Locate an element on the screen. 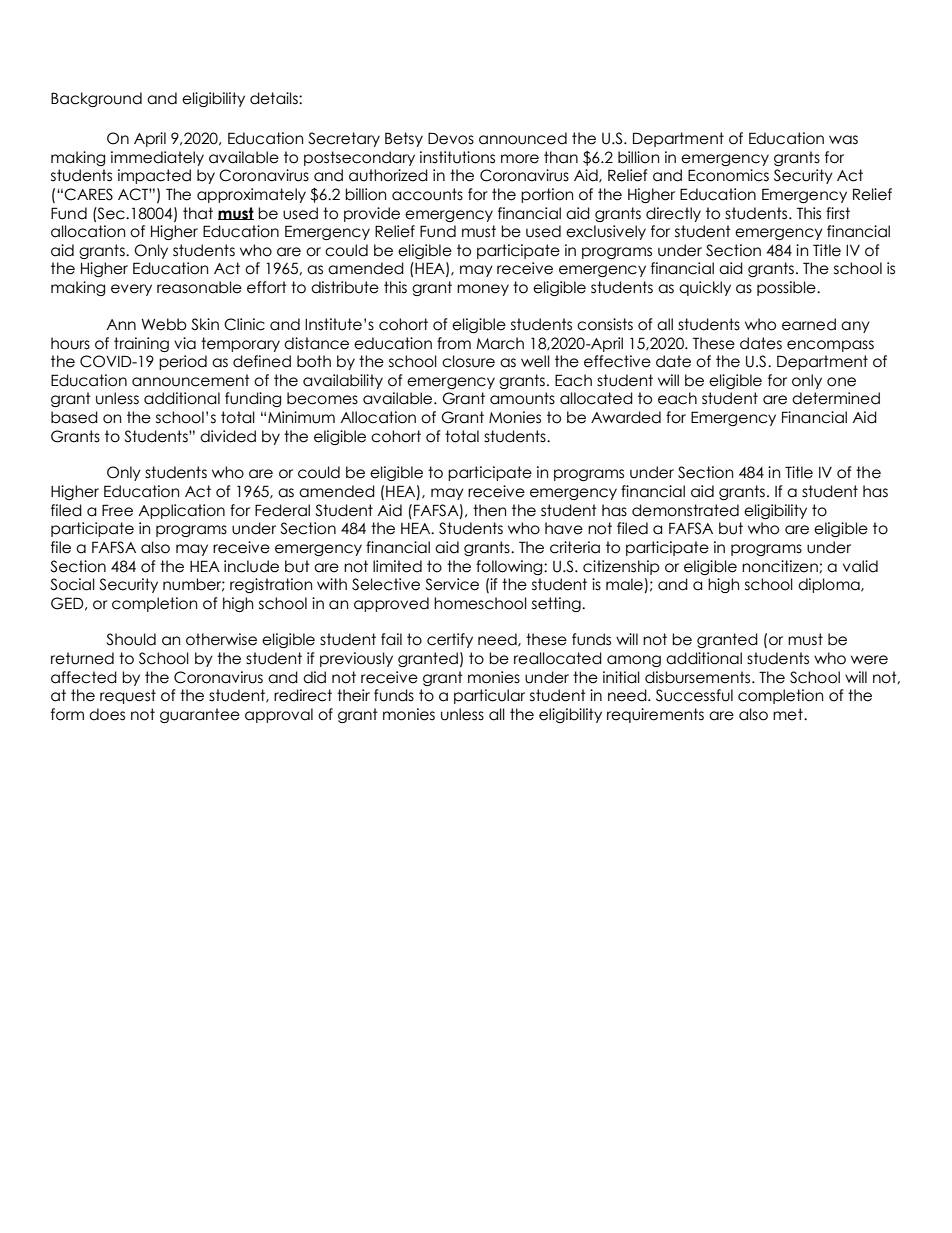 This screenshot has height=1233, width=952. determined is located at coordinates (836, 398).
